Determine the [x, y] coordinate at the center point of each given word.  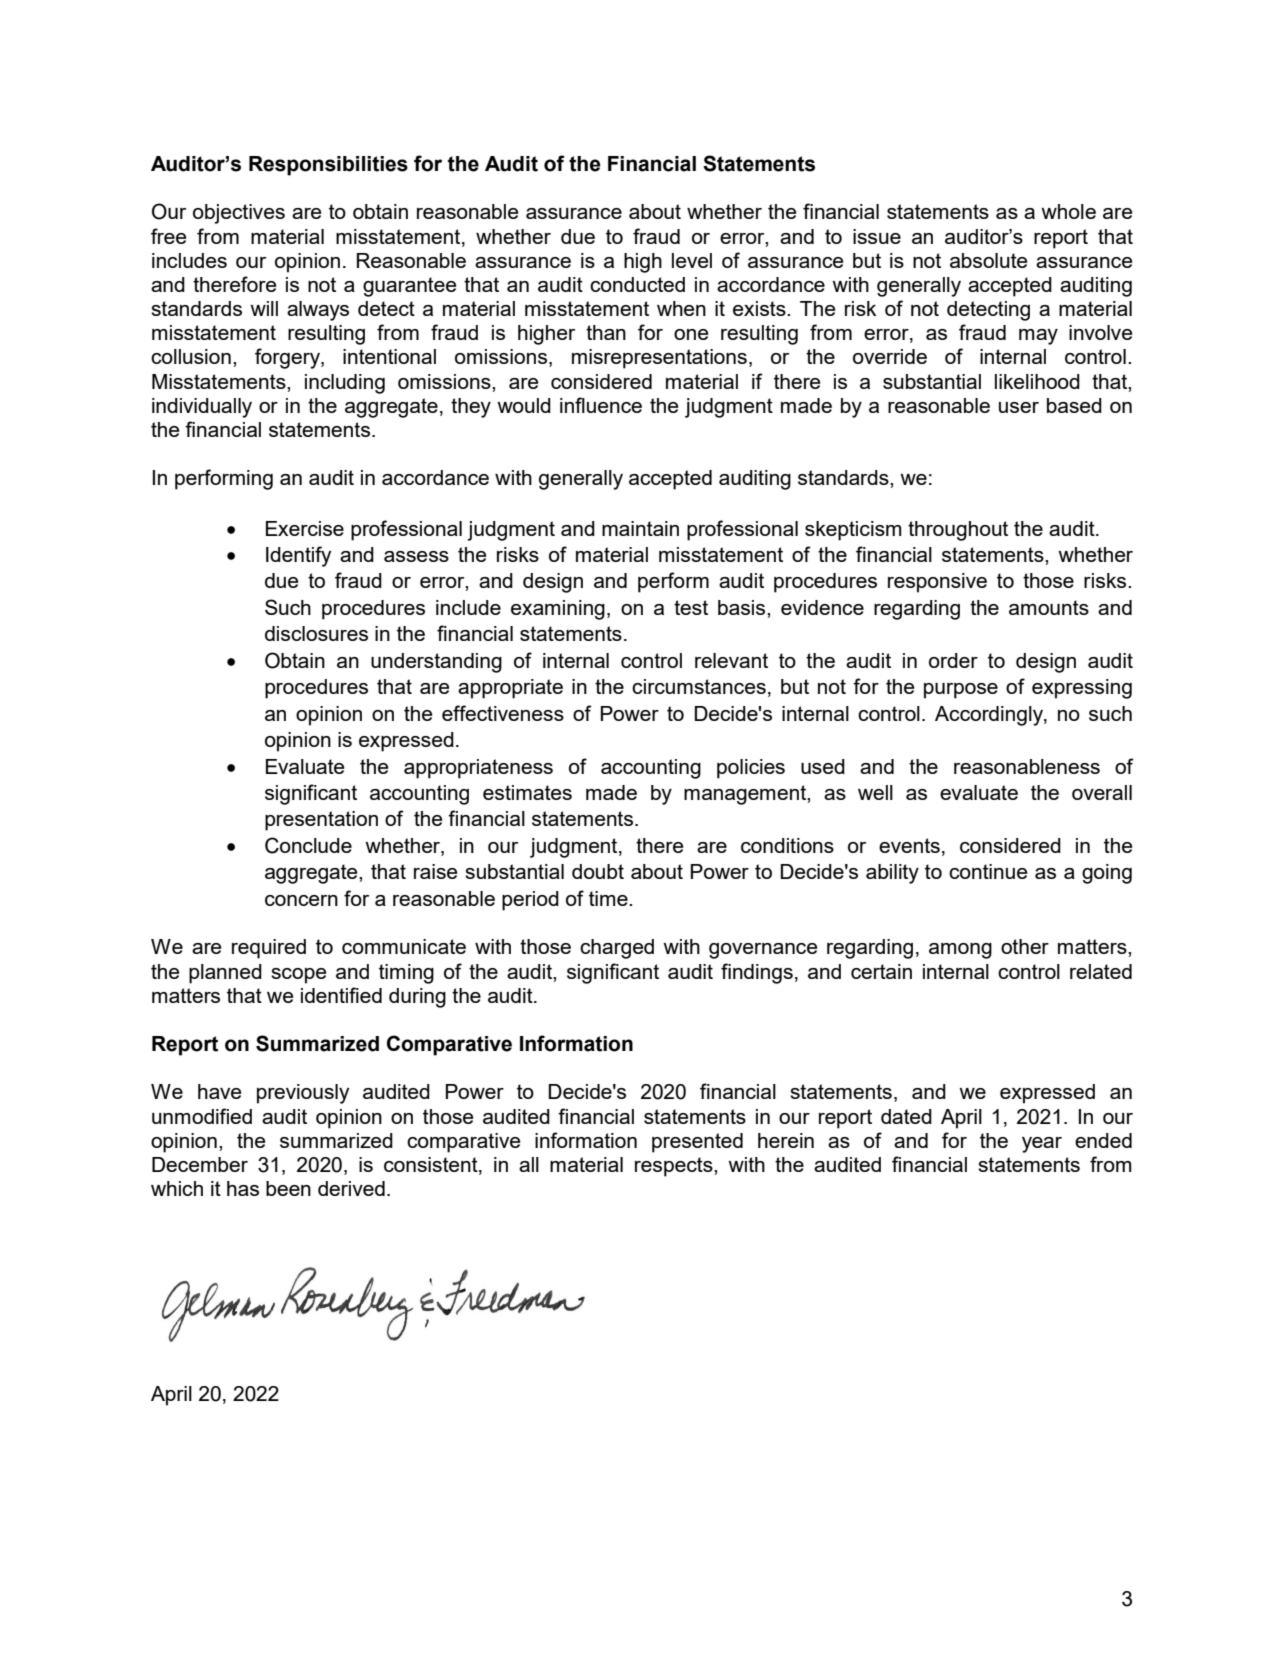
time [609, 898]
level [692, 260]
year [1042, 1145]
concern [301, 900]
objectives [239, 214]
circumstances [699, 686]
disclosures [316, 633]
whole [1068, 211]
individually [202, 408]
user [1019, 407]
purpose [961, 691]
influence [601, 405]
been [288, 1188]
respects [675, 1167]
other [1025, 946]
